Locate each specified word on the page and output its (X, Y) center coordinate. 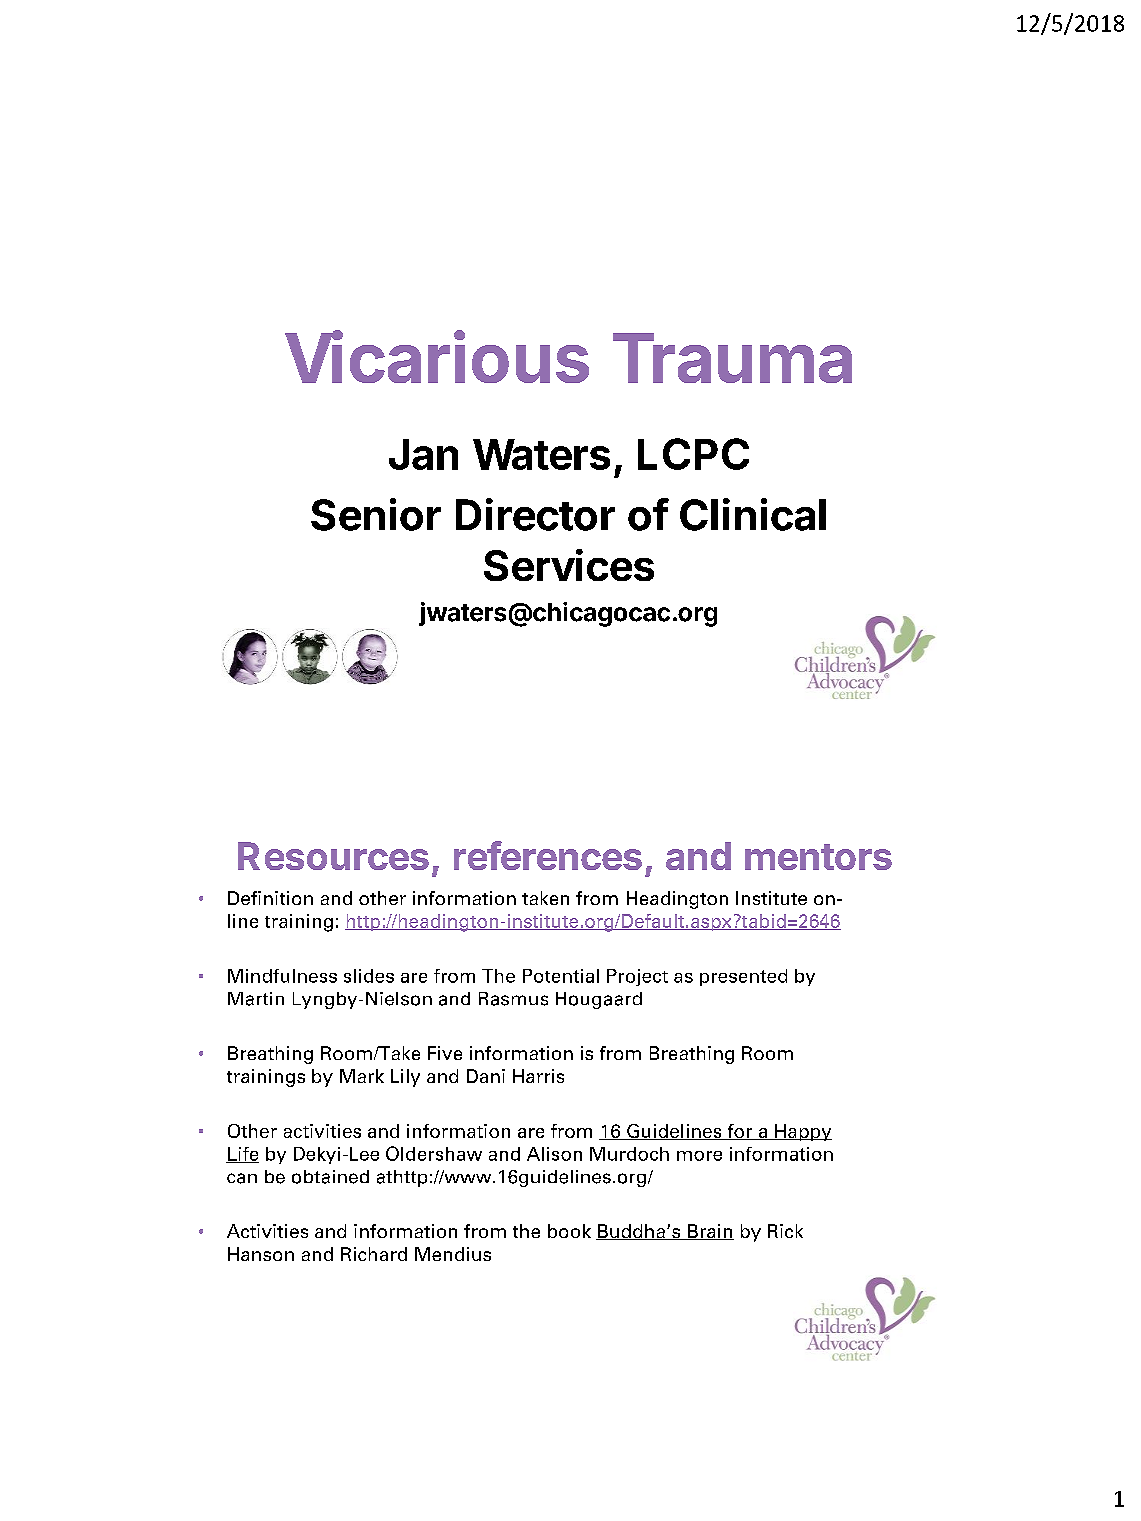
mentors (818, 857)
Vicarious (437, 357)
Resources (333, 856)
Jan (423, 454)
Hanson (261, 1254)
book (569, 1231)
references (548, 855)
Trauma (732, 358)
